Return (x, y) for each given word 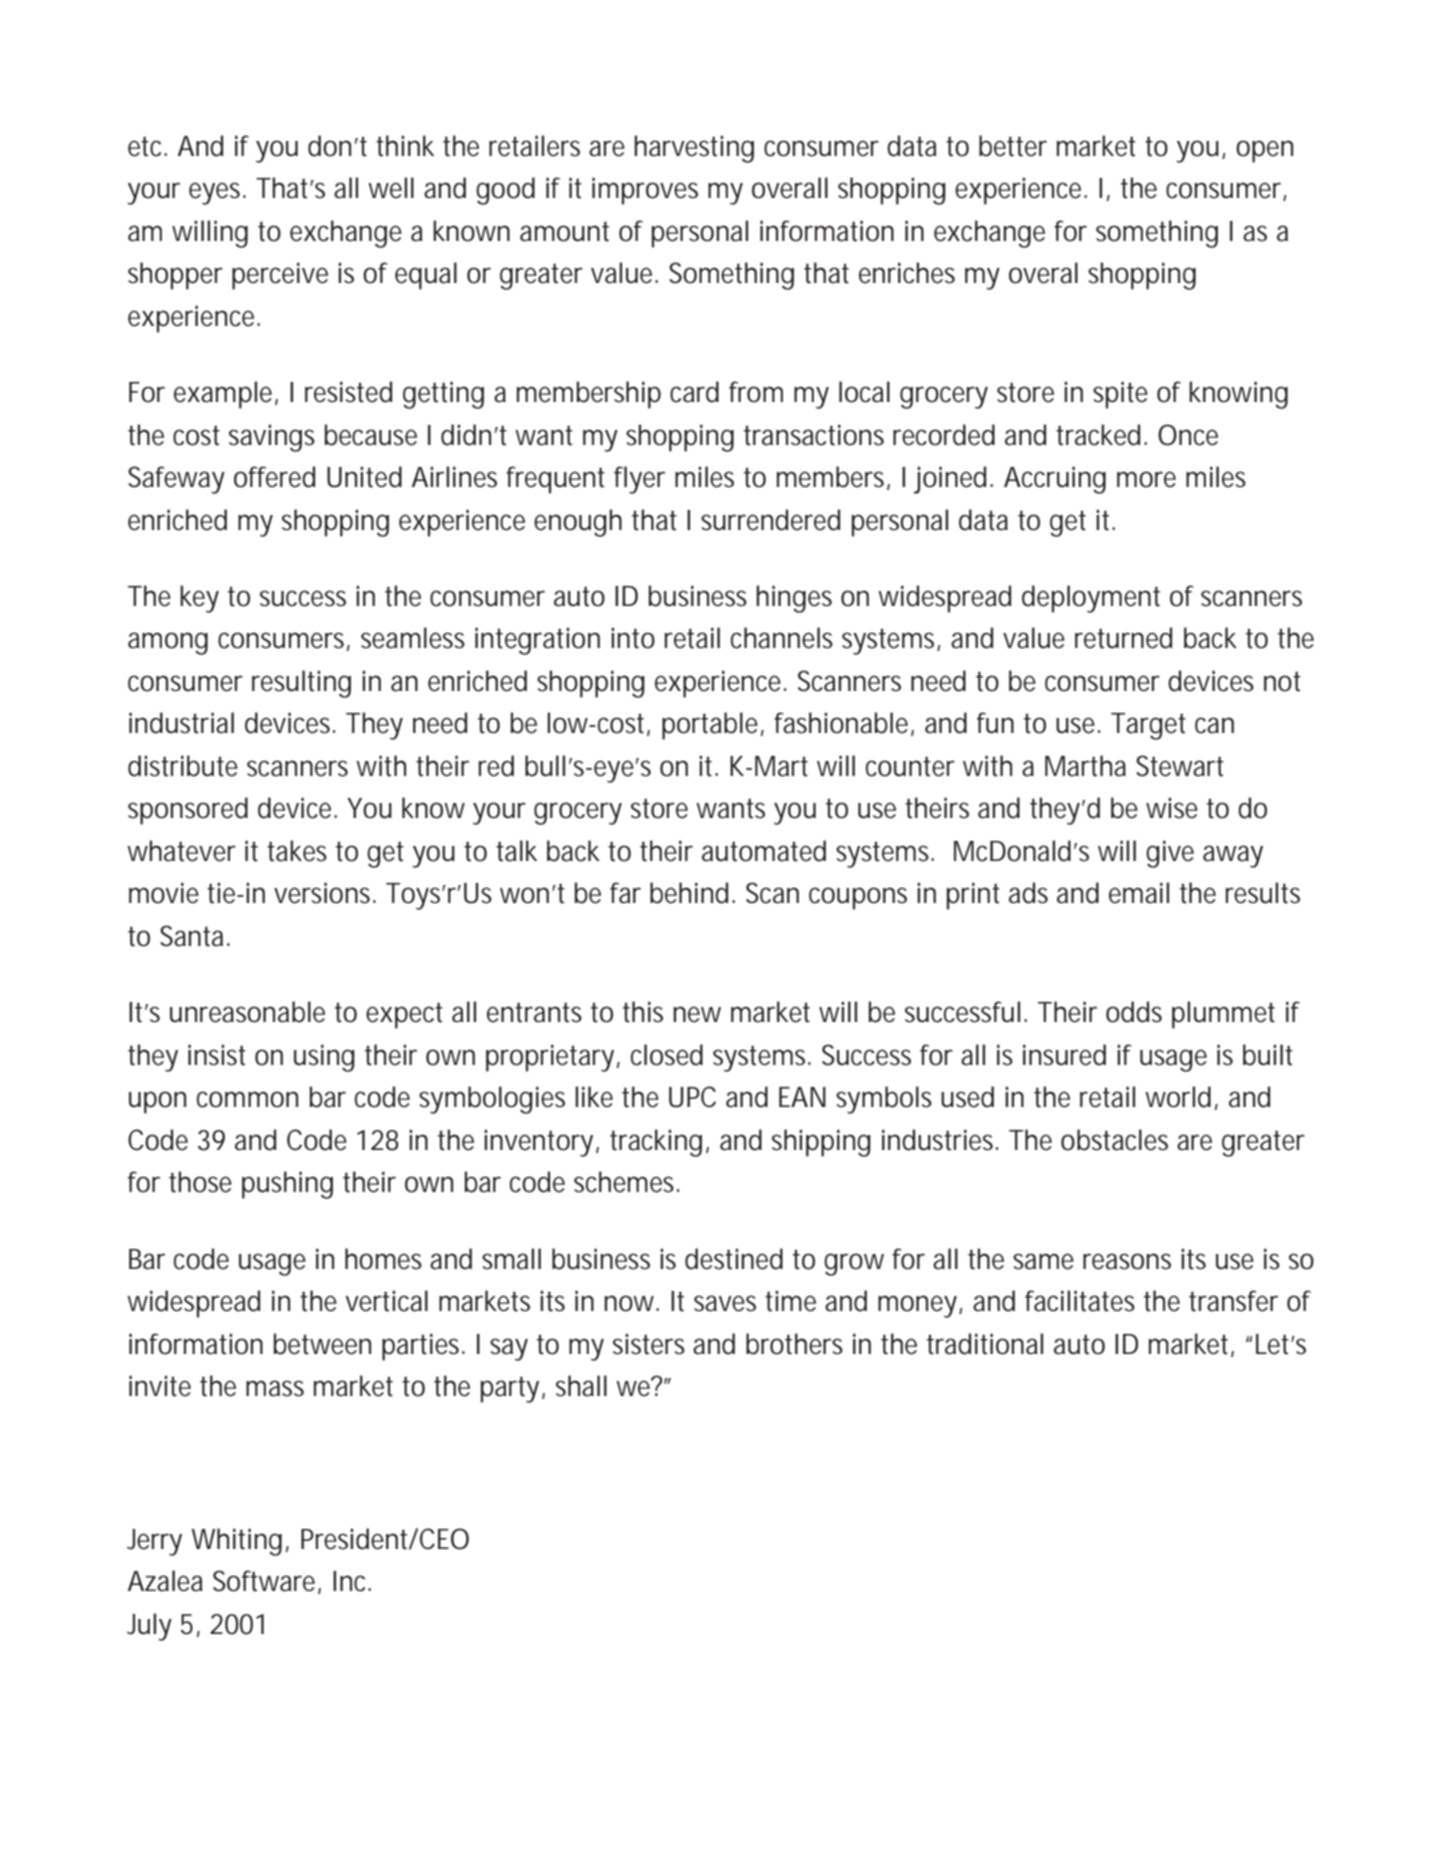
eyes (217, 193)
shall (581, 1386)
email (1139, 893)
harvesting (694, 149)
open (1264, 151)
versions (325, 893)
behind (689, 893)
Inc (352, 1581)
